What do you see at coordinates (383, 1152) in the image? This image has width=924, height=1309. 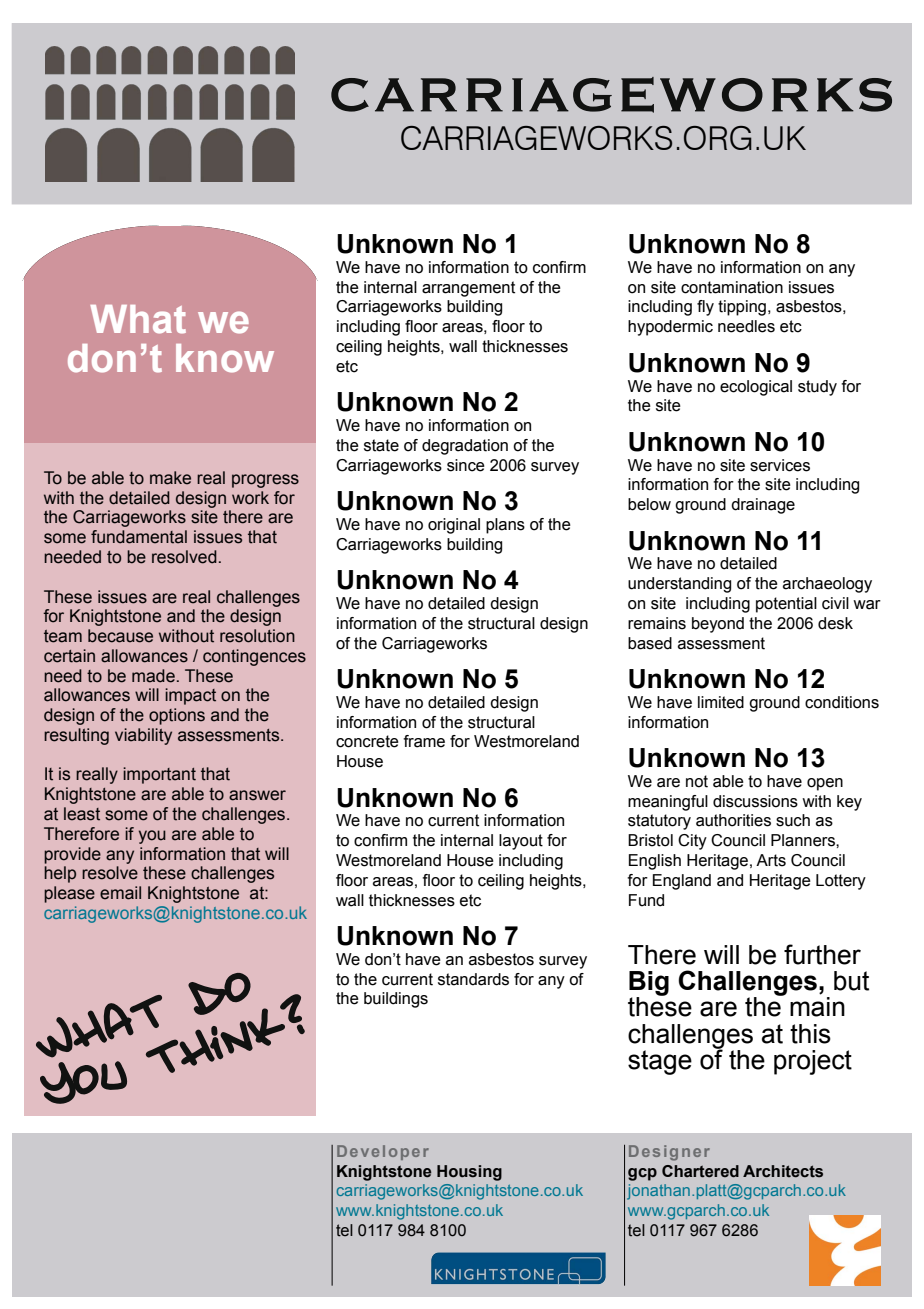 I see `Developer` at bounding box center [383, 1152].
